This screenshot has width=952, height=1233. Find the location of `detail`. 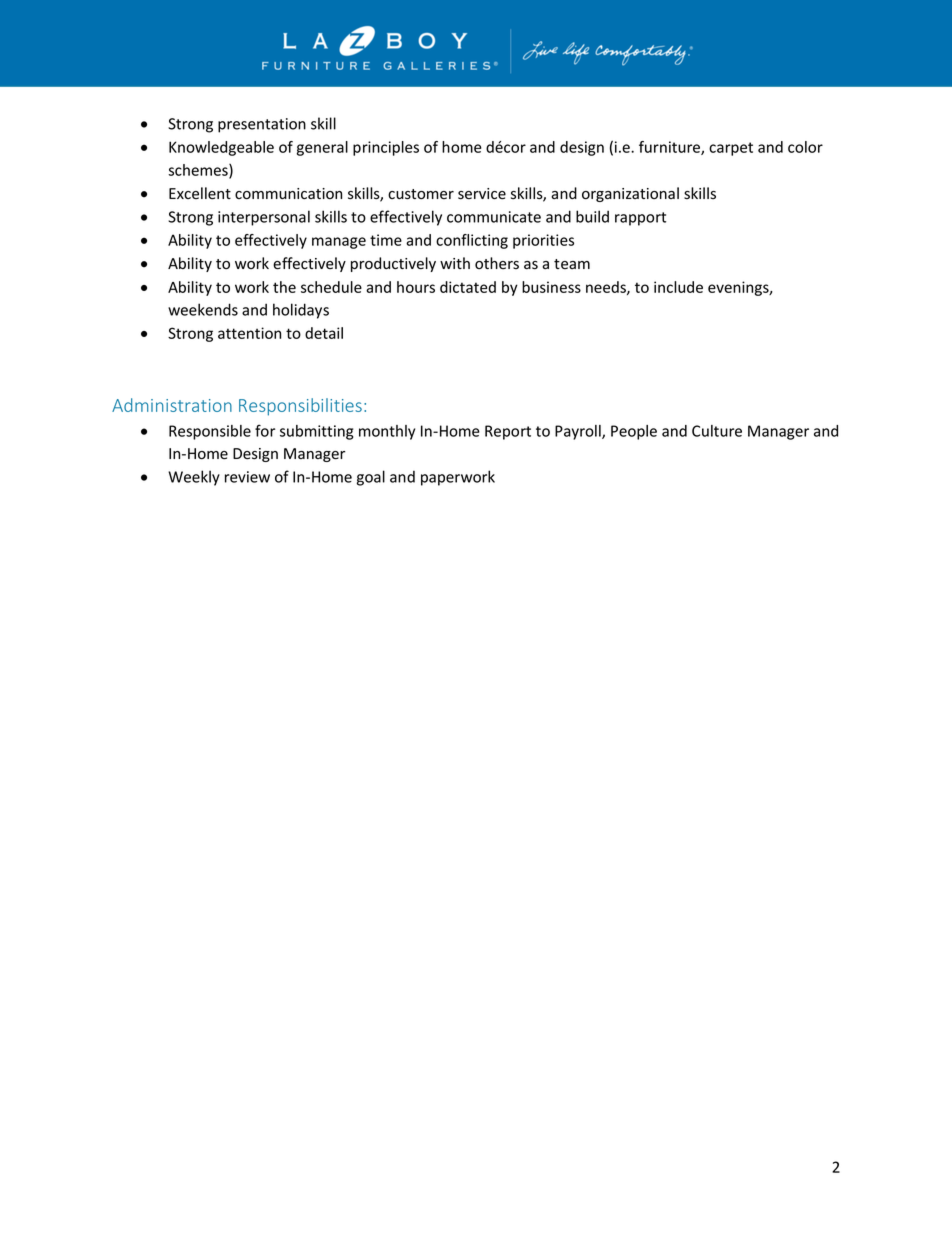

detail is located at coordinates (324, 333).
